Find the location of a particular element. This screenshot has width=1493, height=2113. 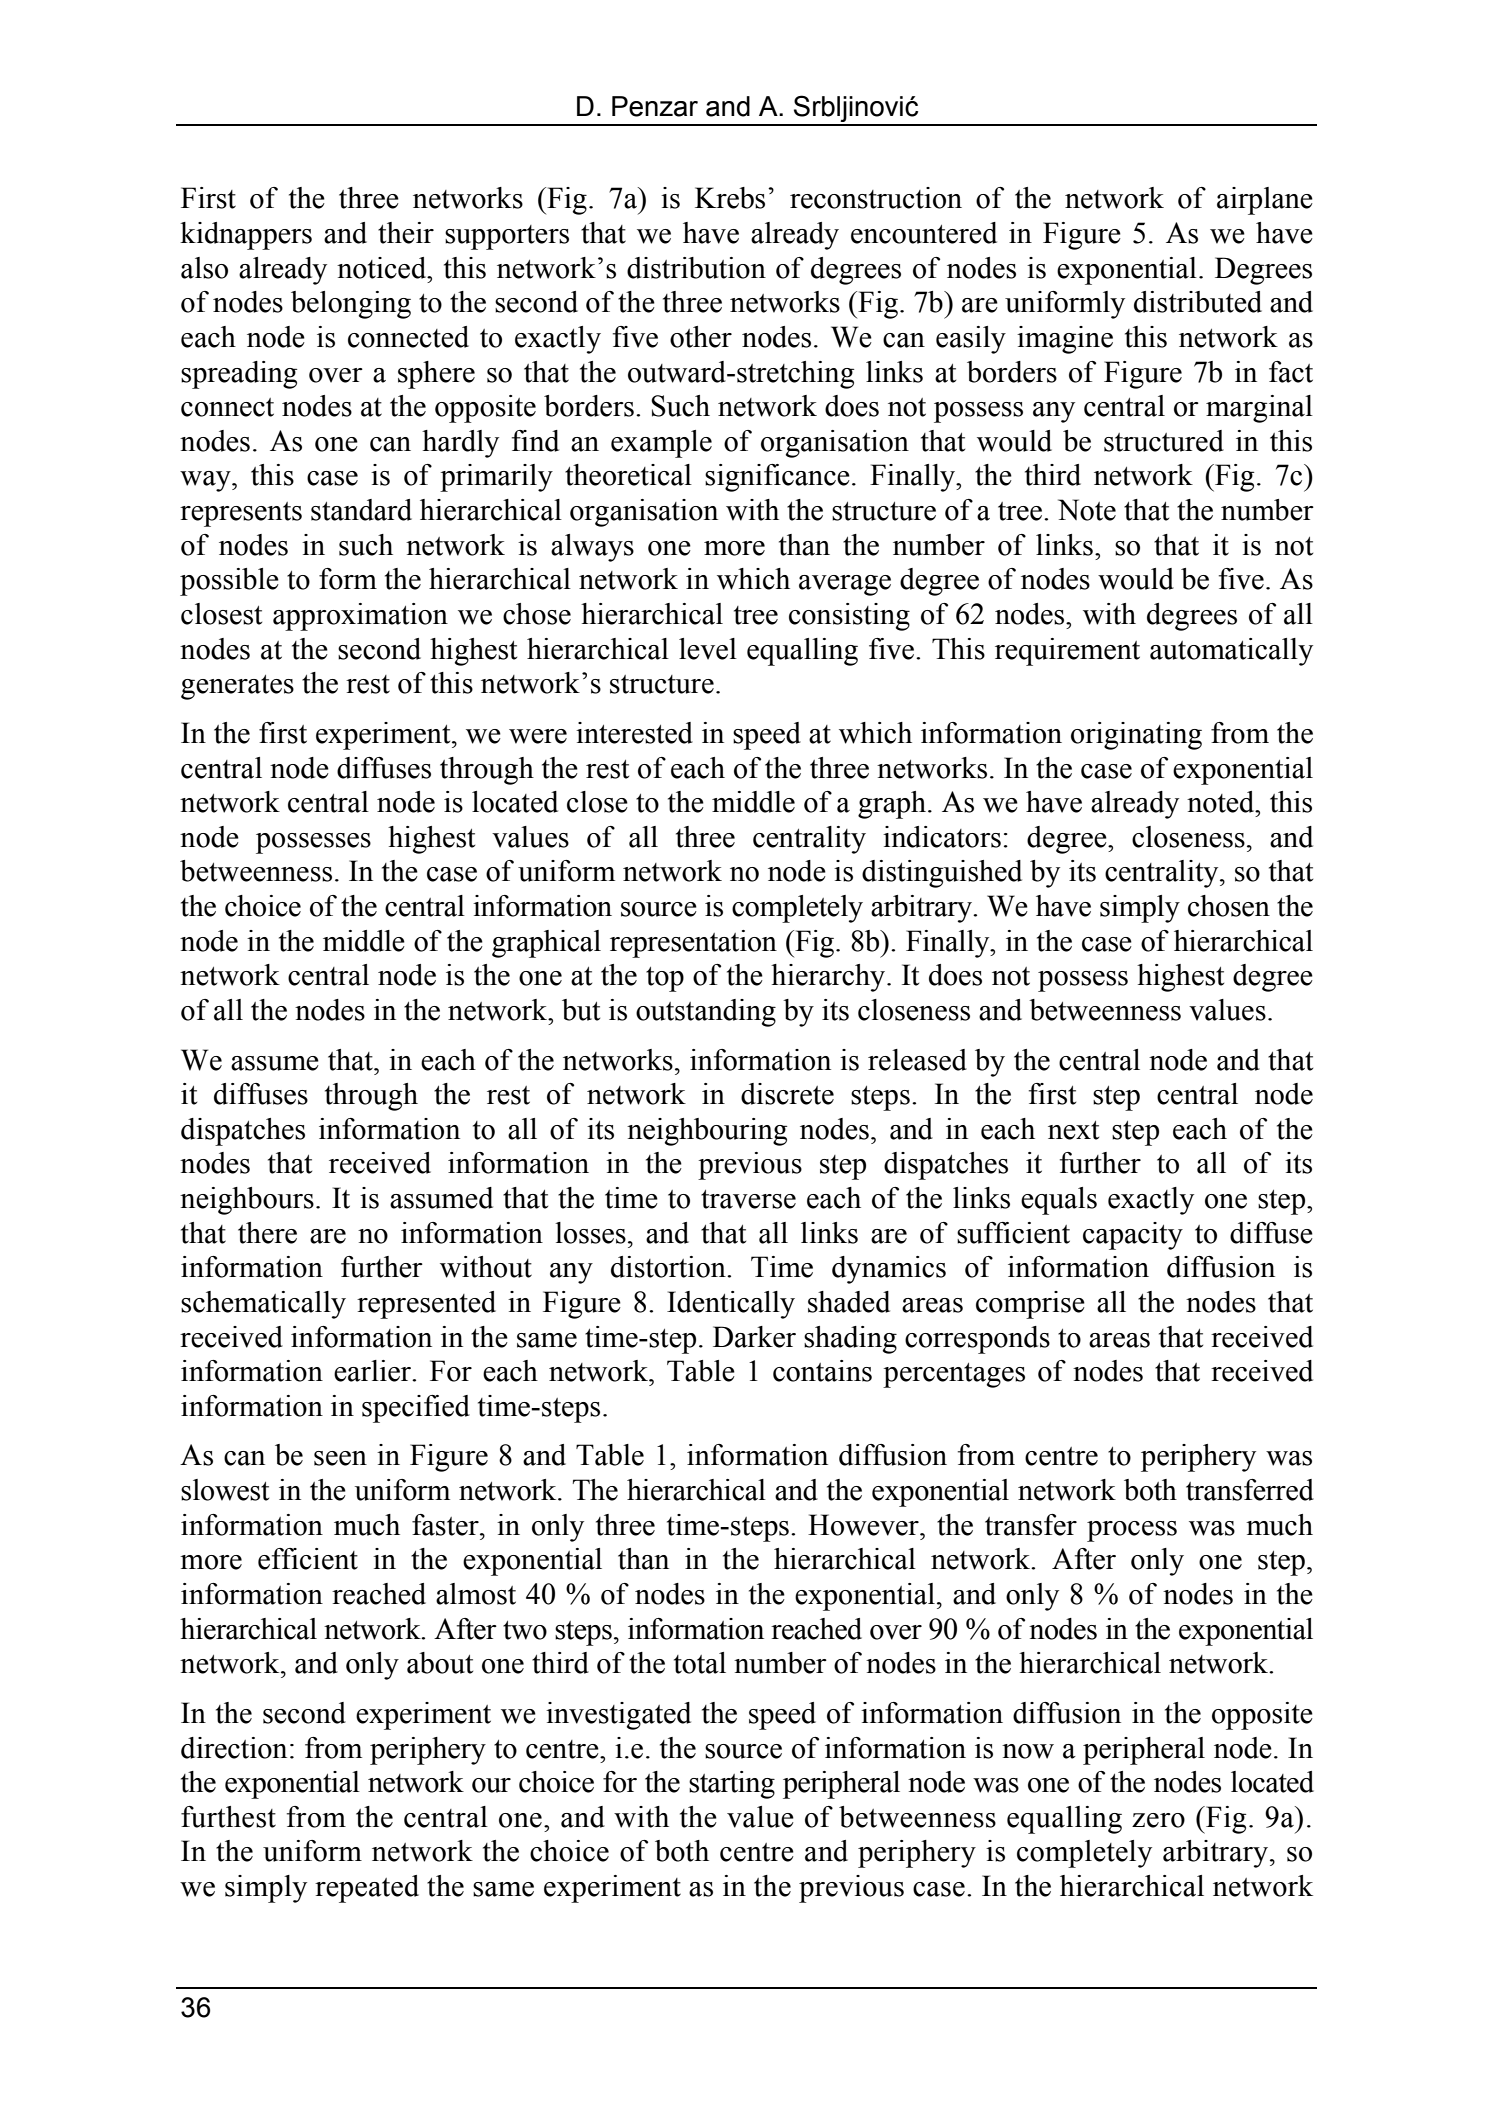

noticed is located at coordinates (383, 268).
